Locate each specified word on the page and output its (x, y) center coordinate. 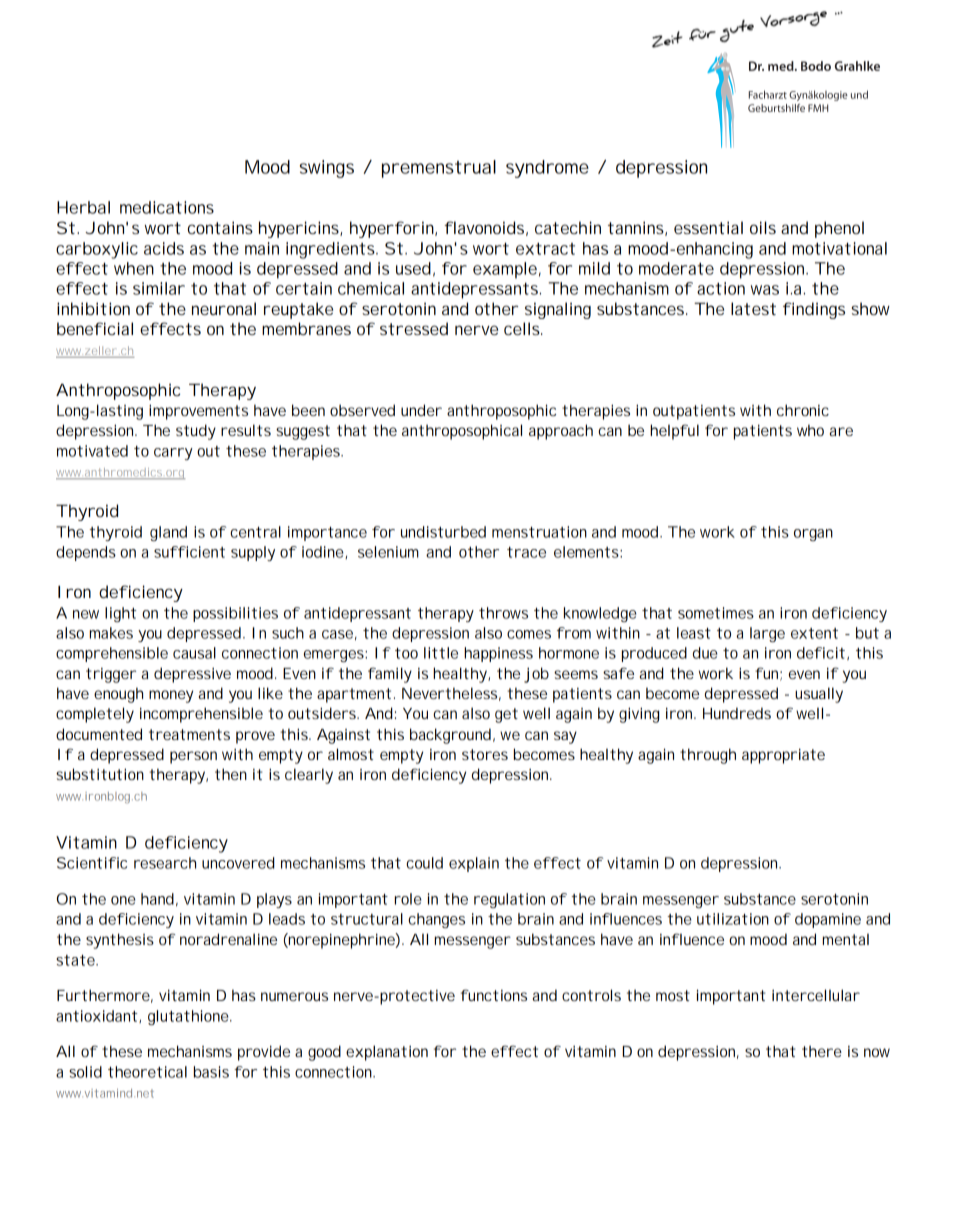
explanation (387, 1053)
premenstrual (439, 169)
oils (763, 227)
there (822, 1051)
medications (167, 207)
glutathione (189, 1017)
